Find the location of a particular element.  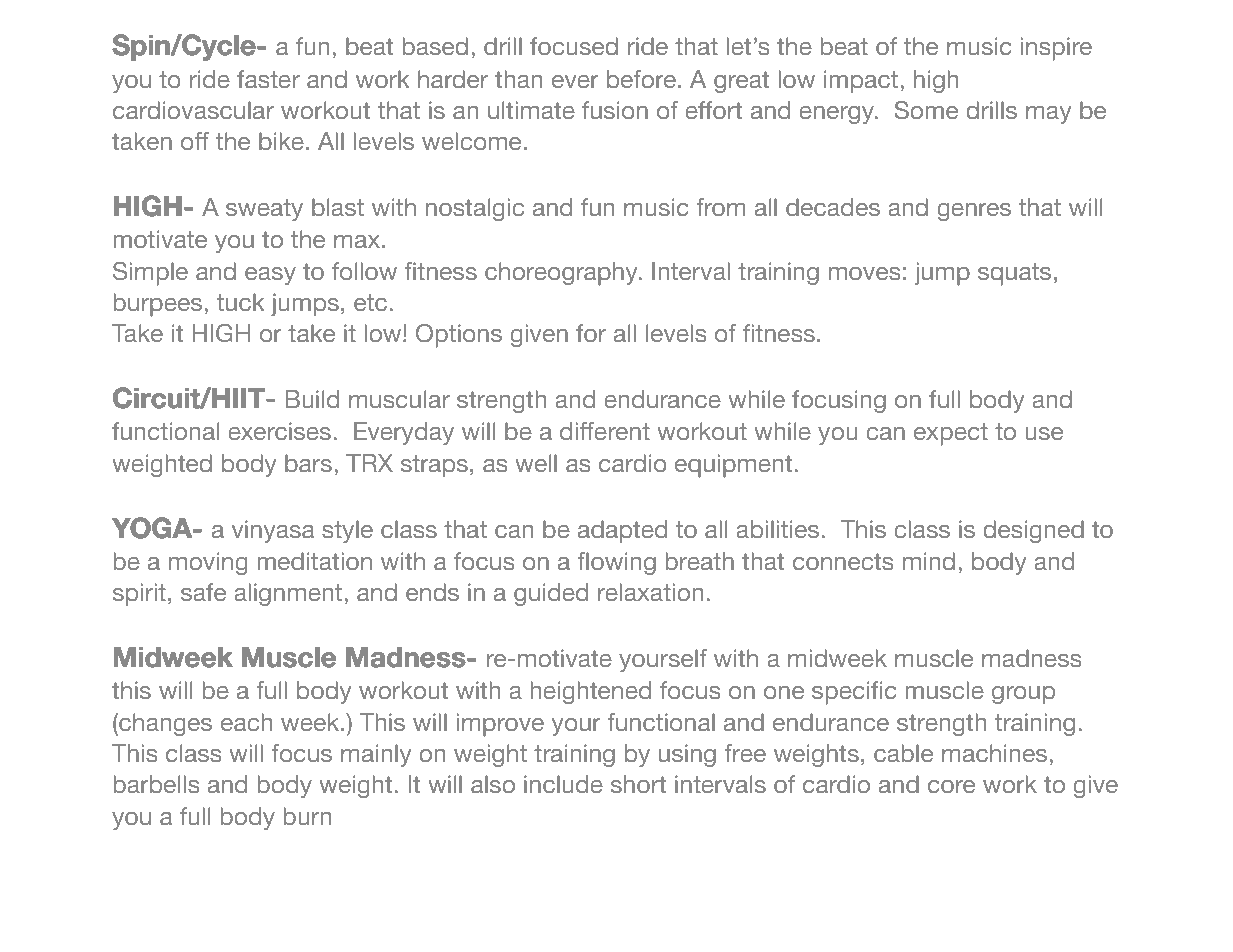

different is located at coordinates (605, 431).
